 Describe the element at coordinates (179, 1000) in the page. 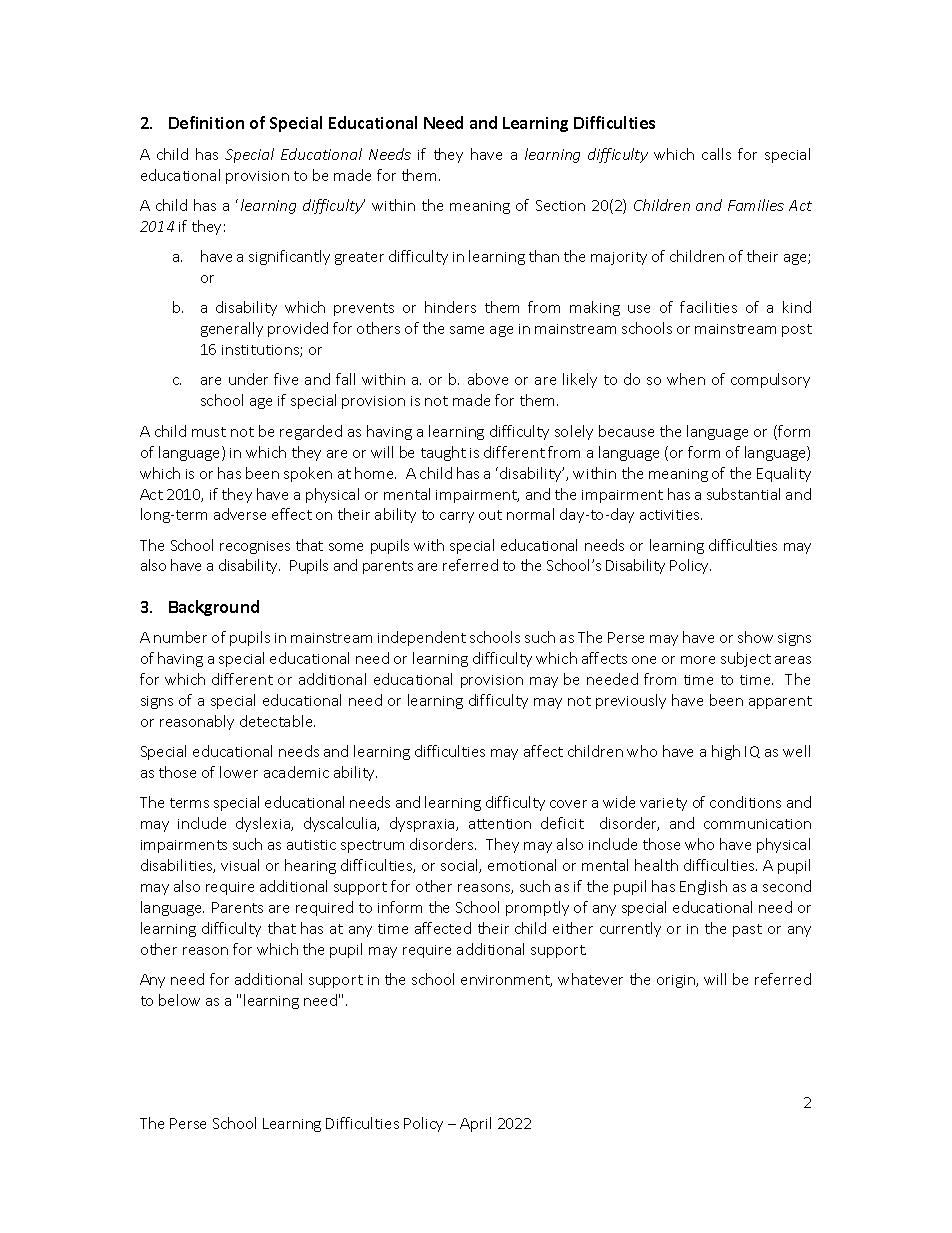

I see `below` at that location.
